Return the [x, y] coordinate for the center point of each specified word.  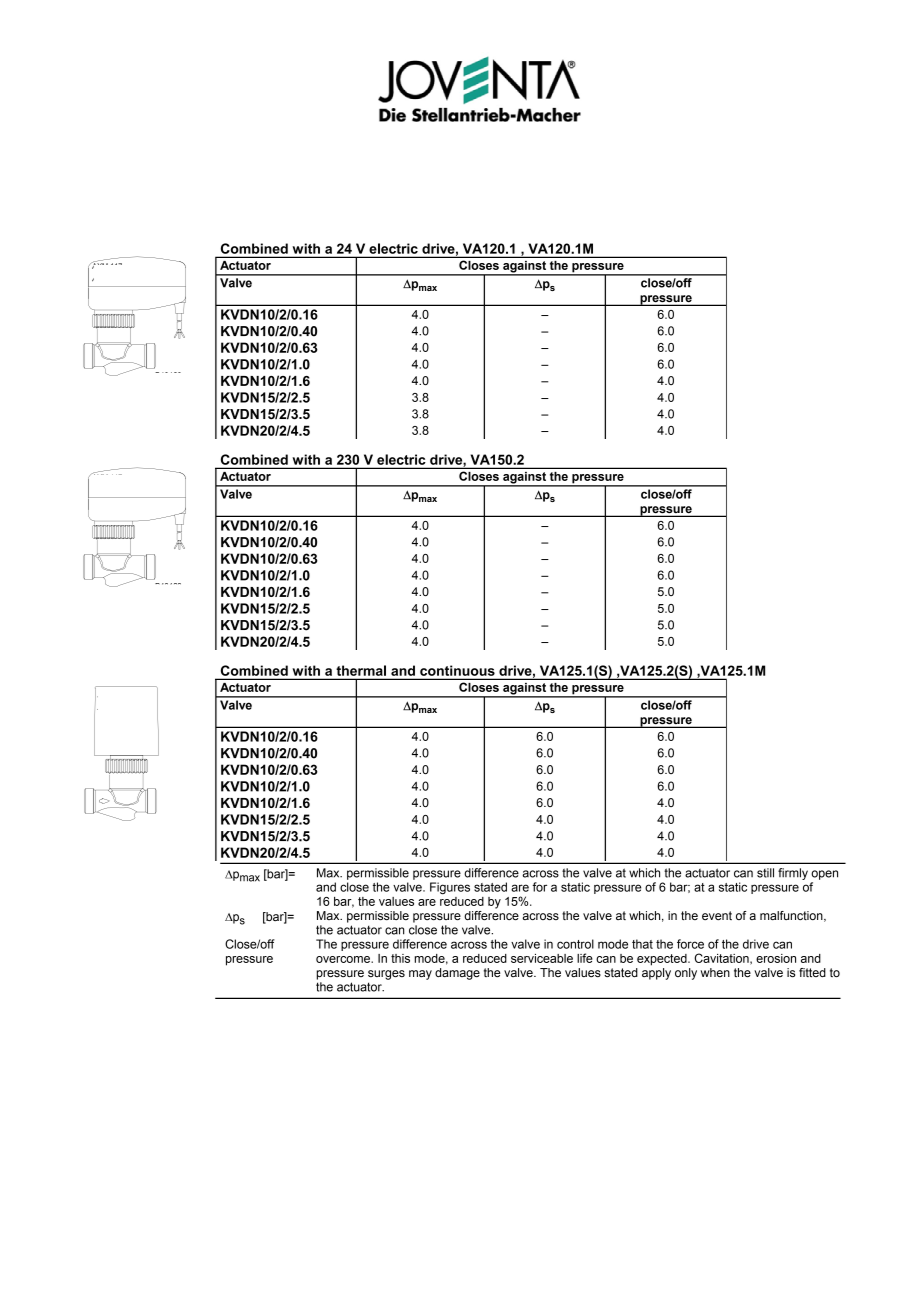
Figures [450, 888]
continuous [457, 670]
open [824, 875]
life [585, 958]
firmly [793, 874]
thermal [361, 670]
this [400, 958]
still [765, 873]
